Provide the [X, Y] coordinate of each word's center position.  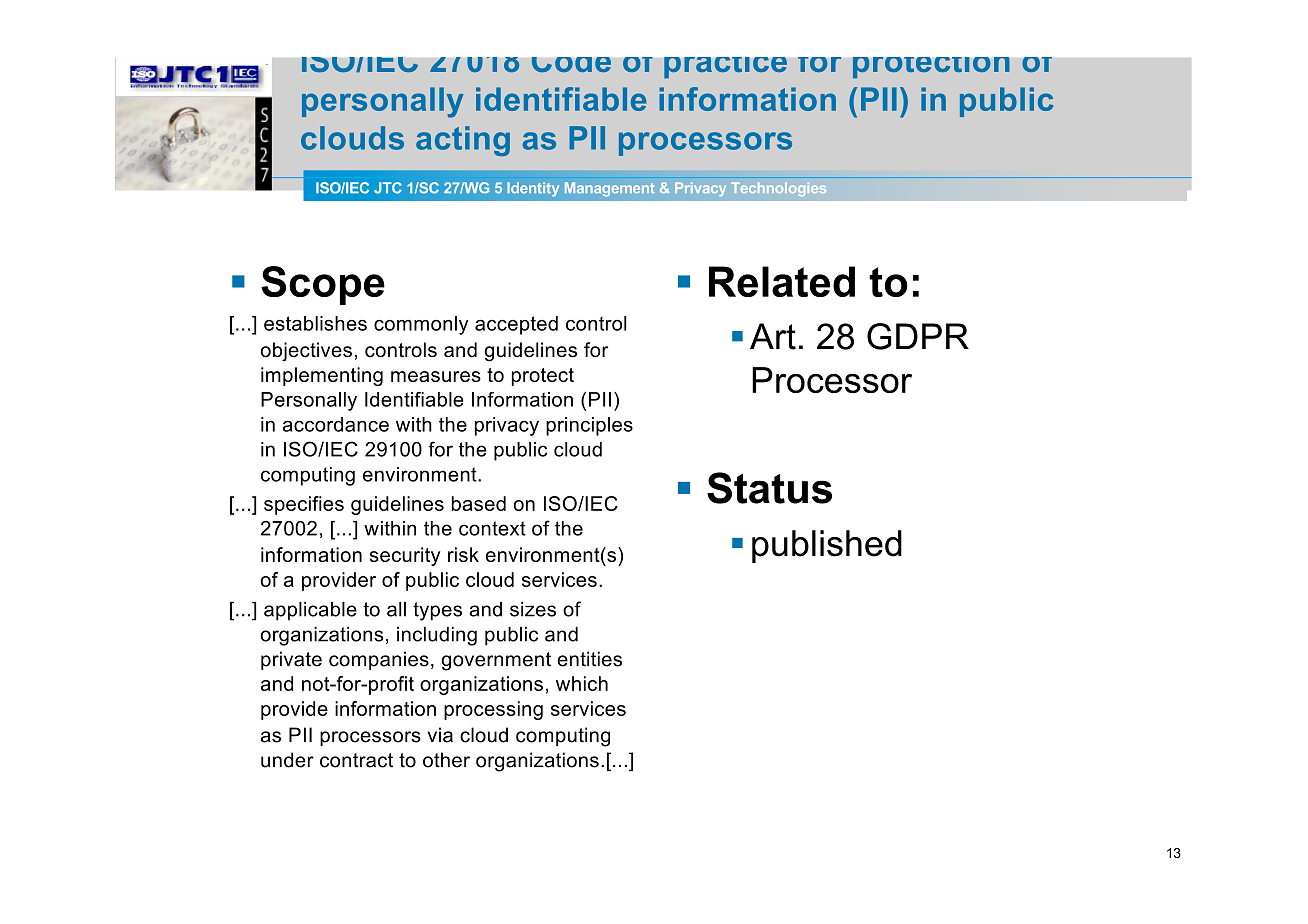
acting [463, 141]
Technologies [778, 189]
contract [356, 760]
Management [610, 189]
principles [589, 426]
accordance [336, 424]
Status [769, 488]
